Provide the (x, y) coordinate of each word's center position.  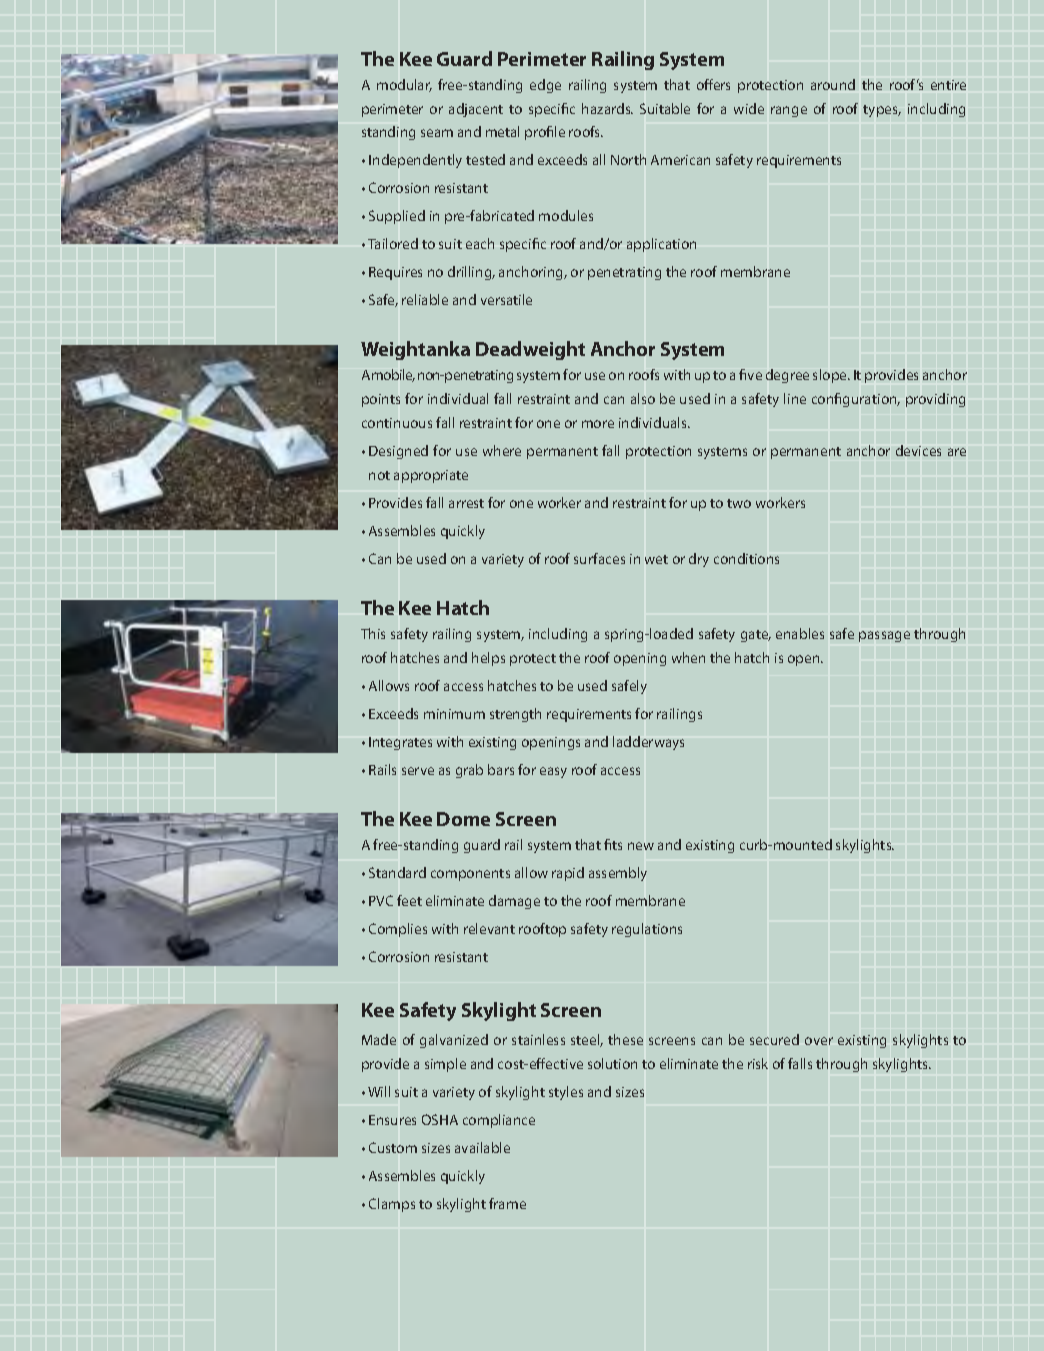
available (482, 1147)
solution (612, 1063)
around (833, 84)
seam (437, 133)
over (819, 1041)
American (680, 160)
